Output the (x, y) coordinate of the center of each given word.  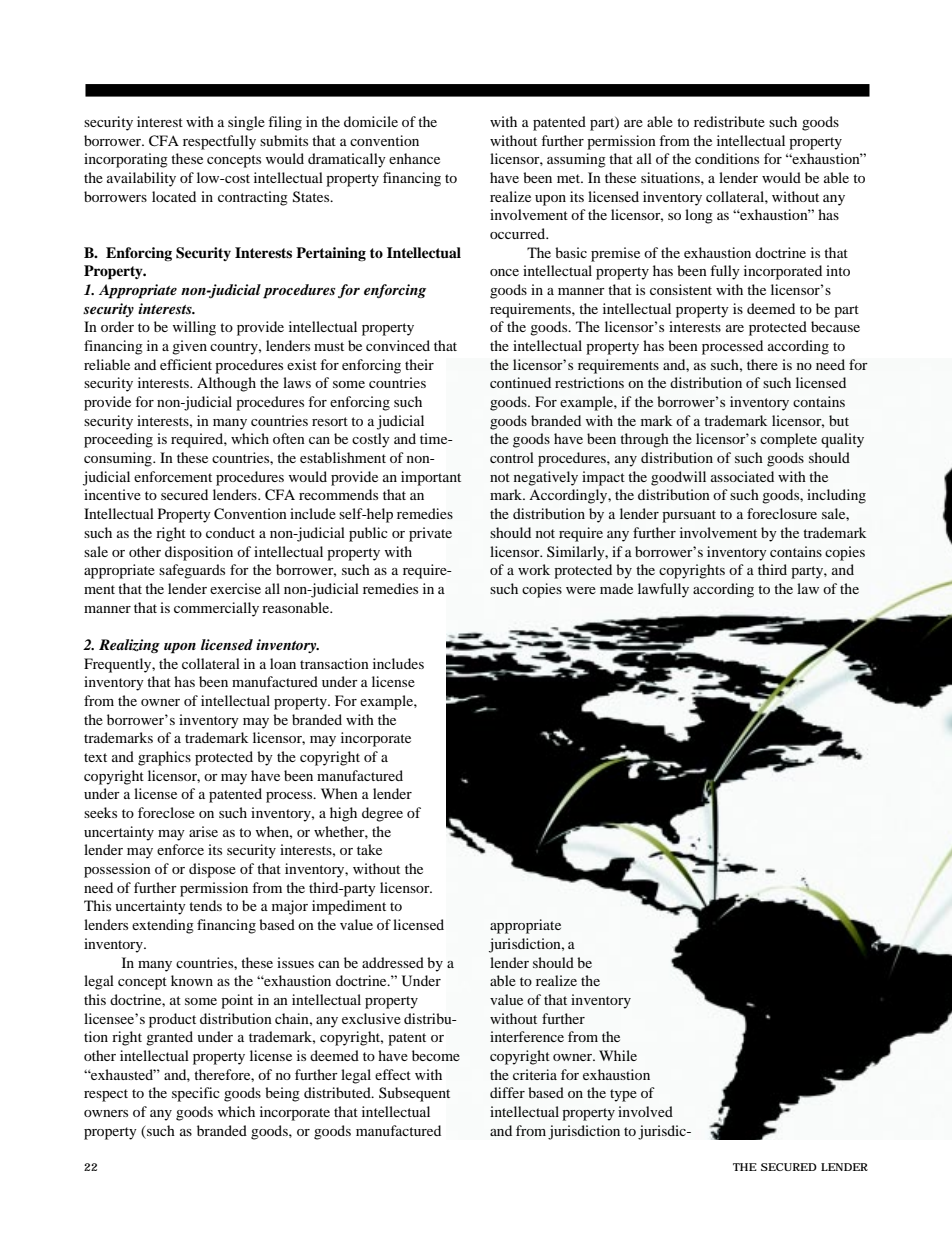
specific (196, 1094)
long (699, 216)
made (616, 588)
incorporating (126, 160)
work (534, 569)
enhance (414, 158)
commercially (216, 609)
